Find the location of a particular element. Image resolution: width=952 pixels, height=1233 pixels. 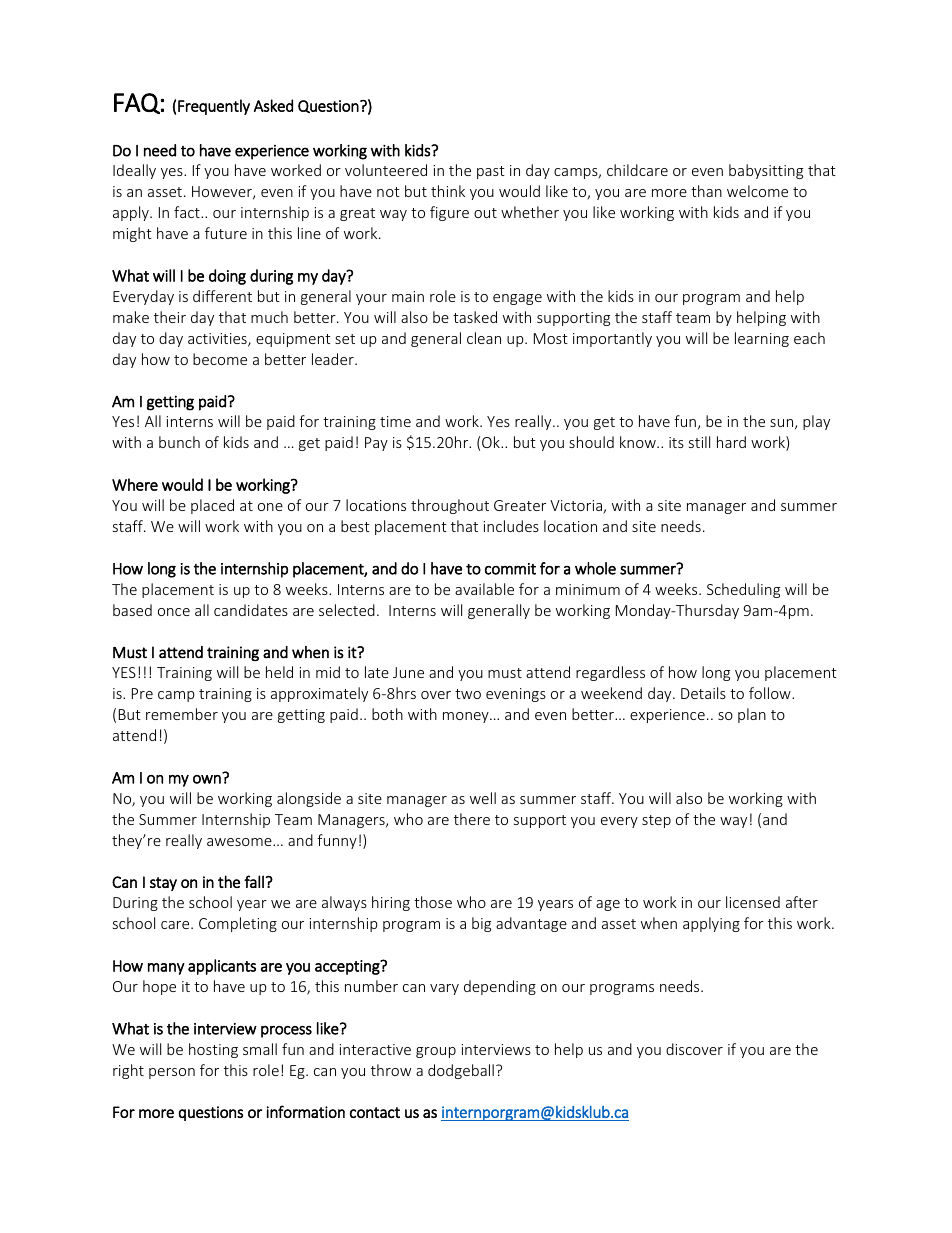

dodgeball is located at coordinates (461, 1071).
